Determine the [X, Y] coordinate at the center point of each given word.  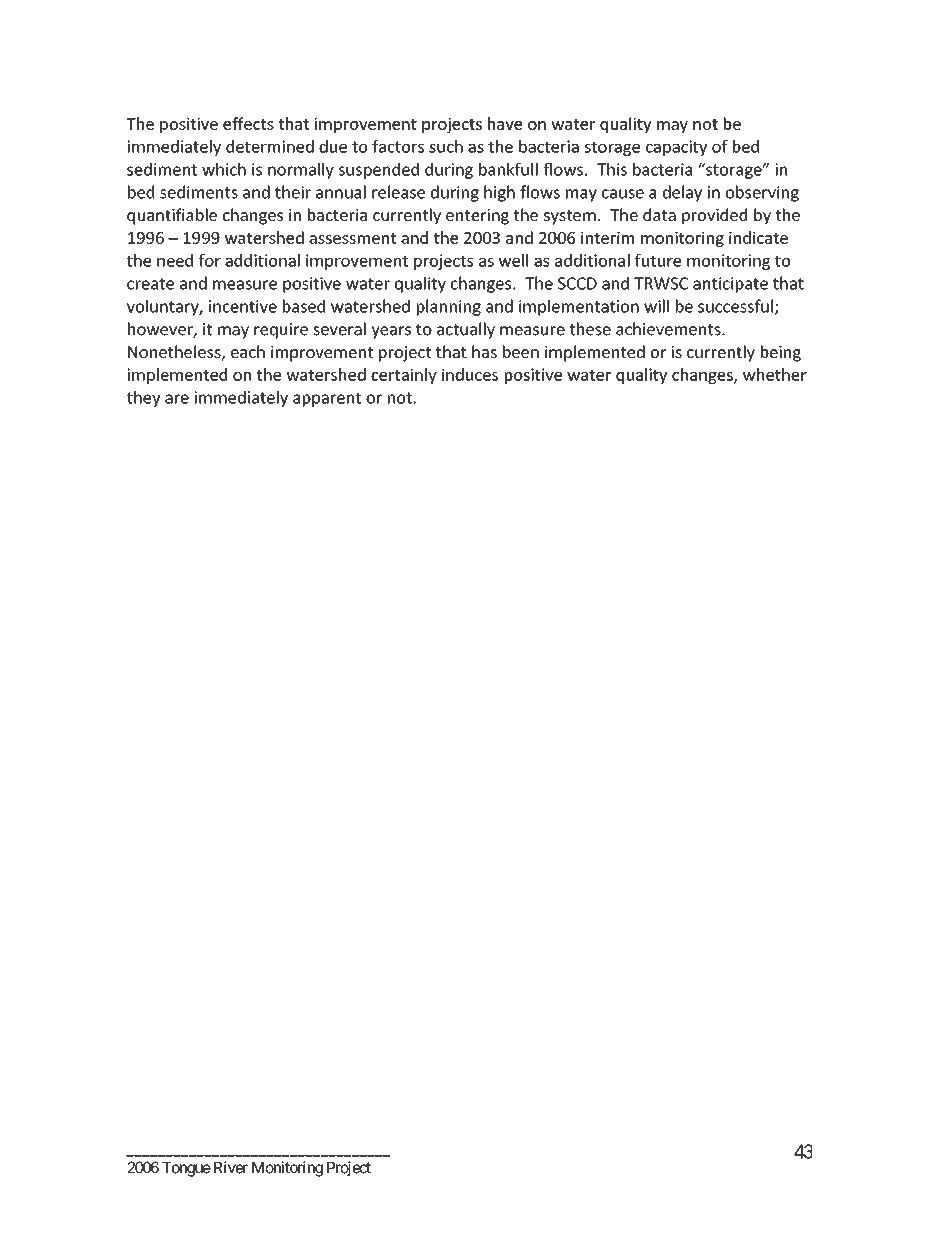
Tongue [186, 1169]
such [446, 146]
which [224, 169]
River [231, 1167]
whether [775, 374]
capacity [676, 148]
